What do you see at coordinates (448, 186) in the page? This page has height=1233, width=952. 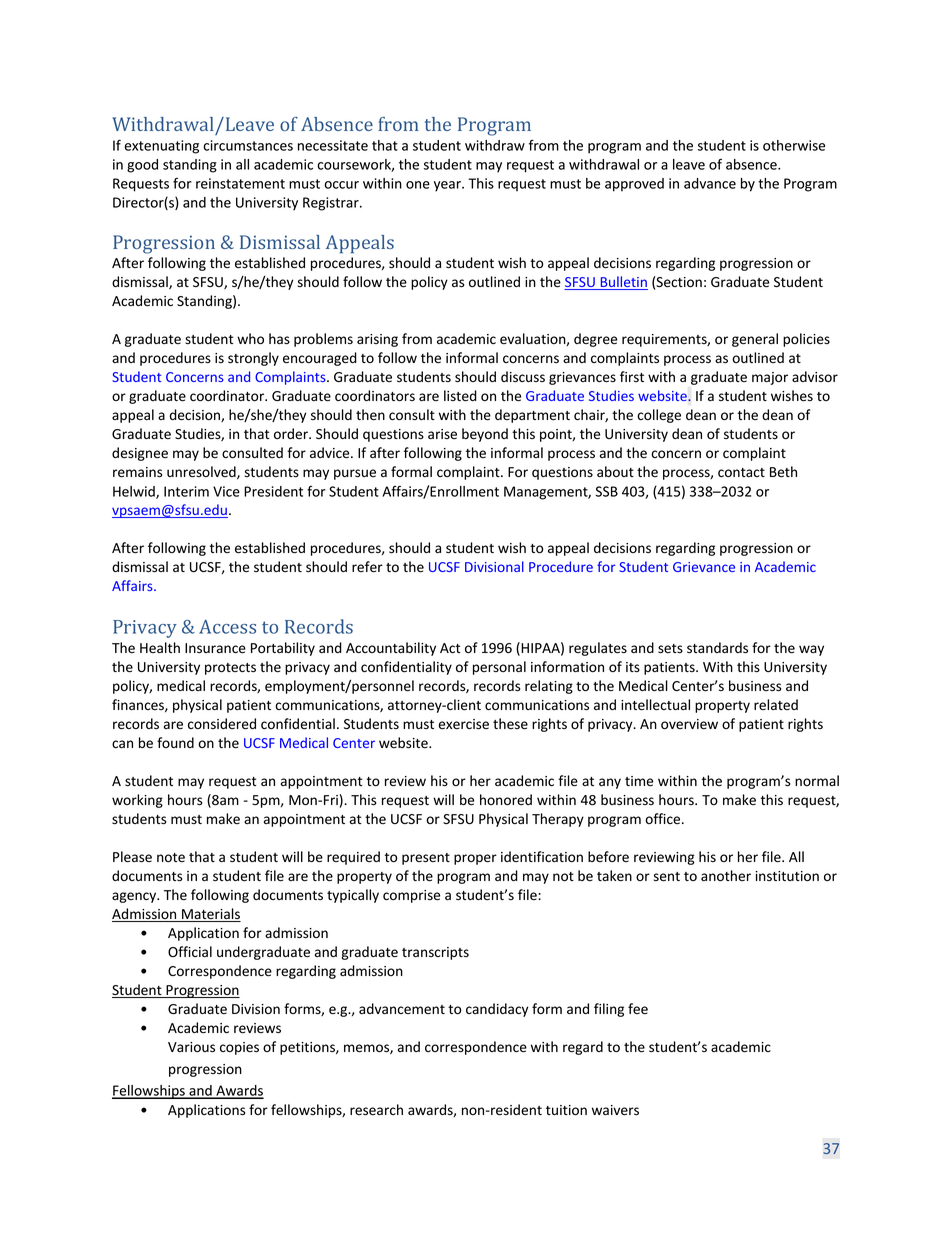 I see `year` at bounding box center [448, 186].
